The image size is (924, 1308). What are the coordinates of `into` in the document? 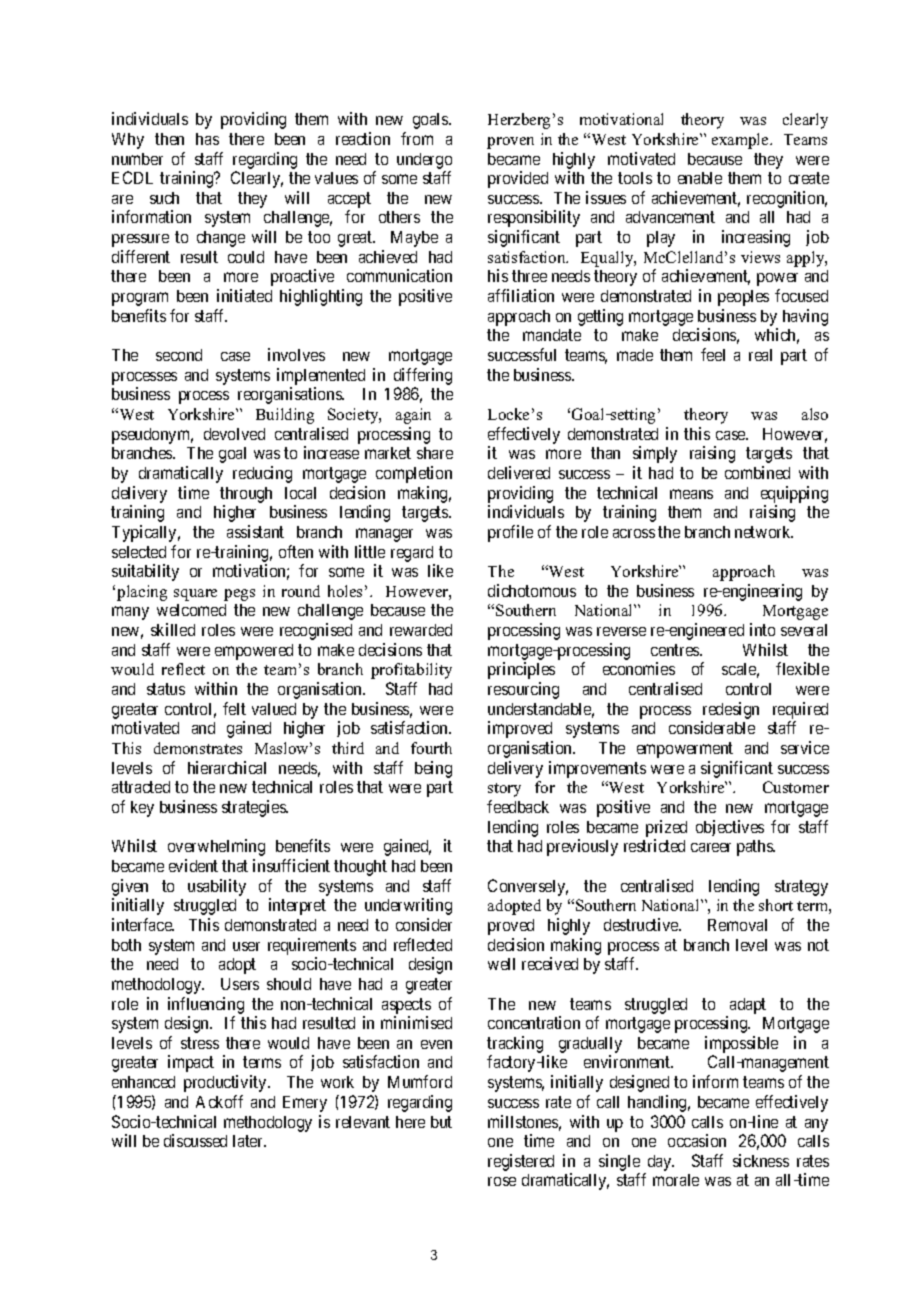 It's located at (762, 629).
